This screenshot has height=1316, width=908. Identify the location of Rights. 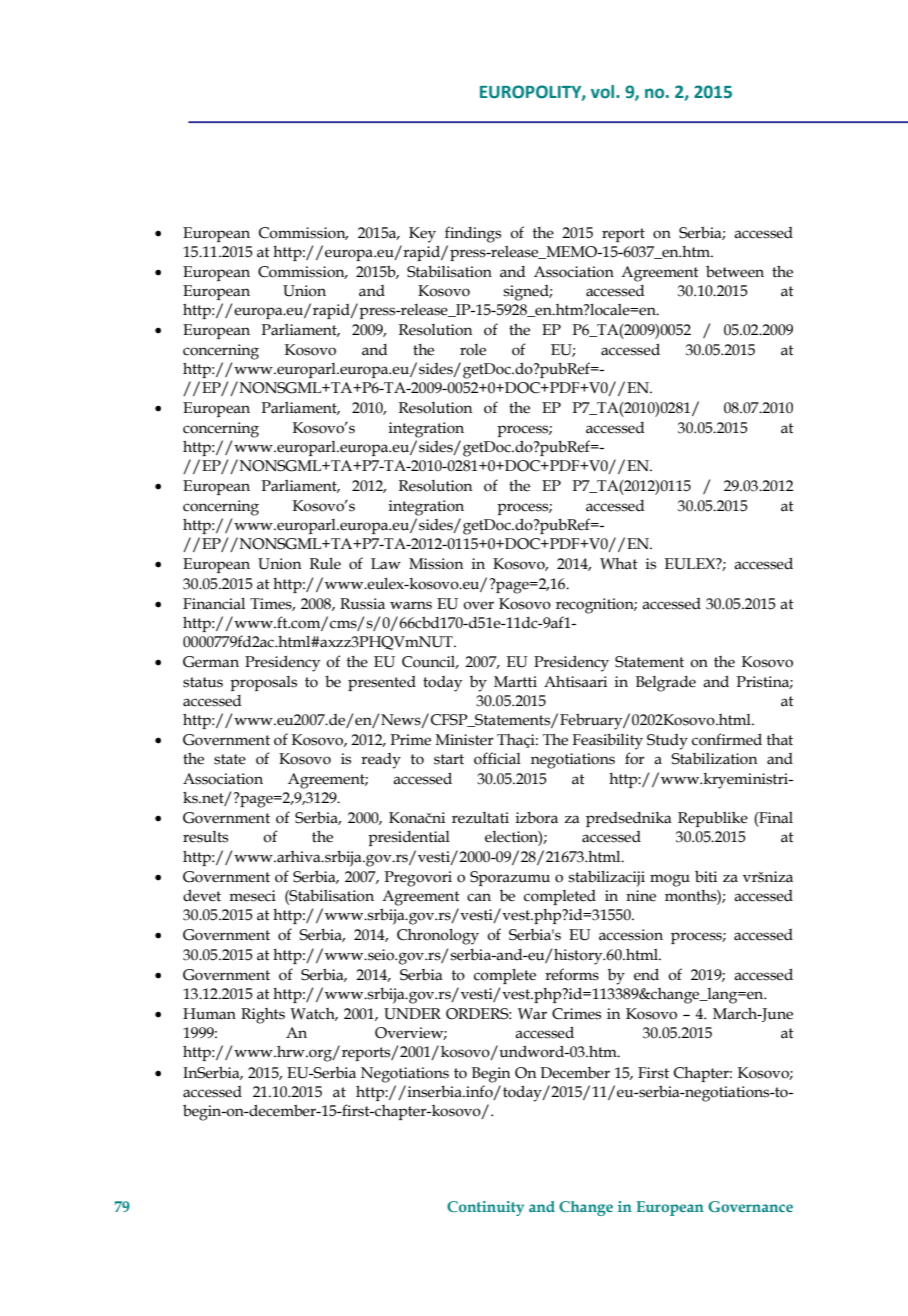
(263, 1016).
